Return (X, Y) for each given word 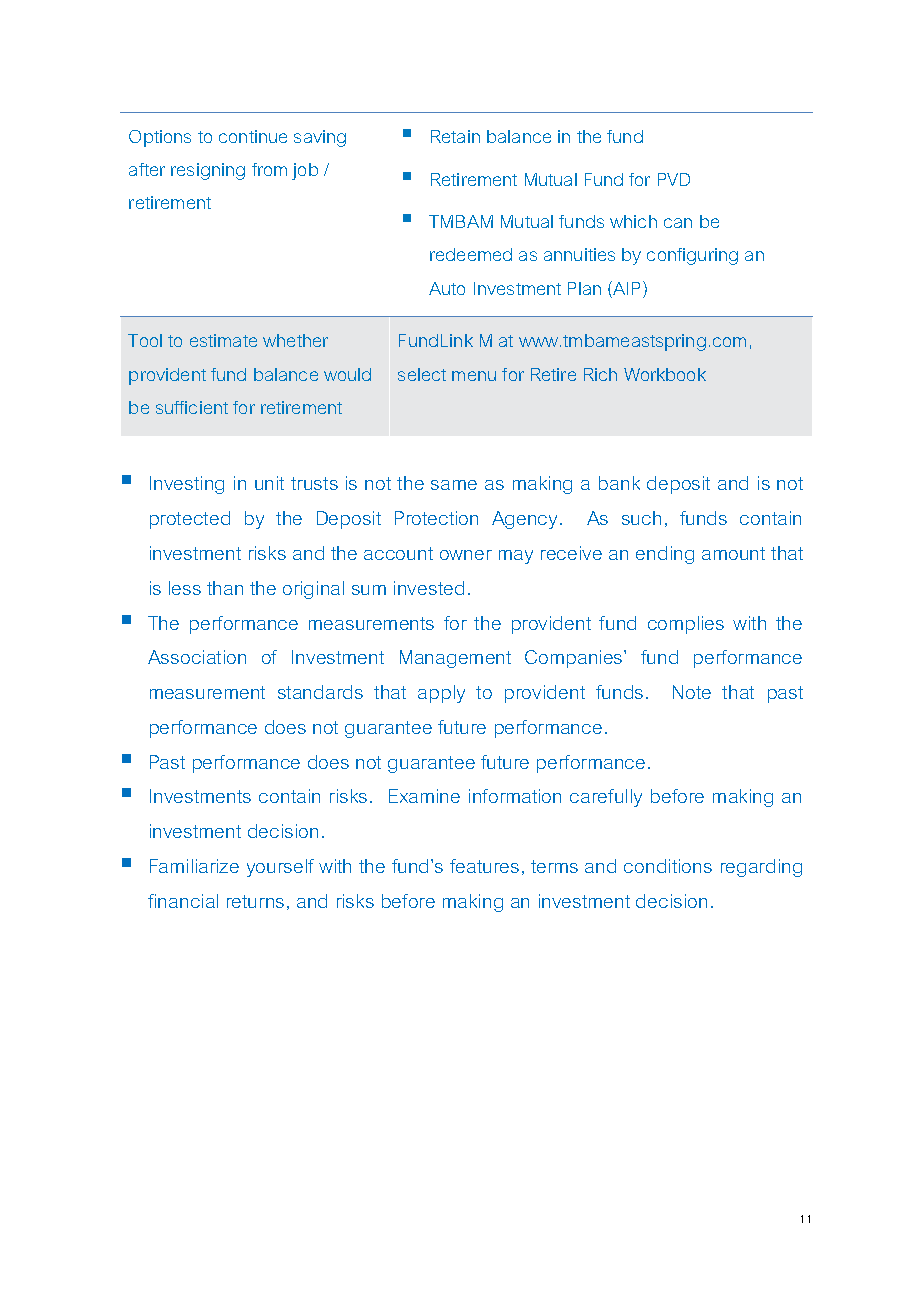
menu (474, 376)
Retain (455, 136)
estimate (223, 340)
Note (692, 692)
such (641, 518)
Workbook (665, 374)
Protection (436, 518)
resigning (208, 171)
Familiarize (194, 866)
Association (197, 657)
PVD (674, 179)
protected (190, 520)
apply (441, 694)
